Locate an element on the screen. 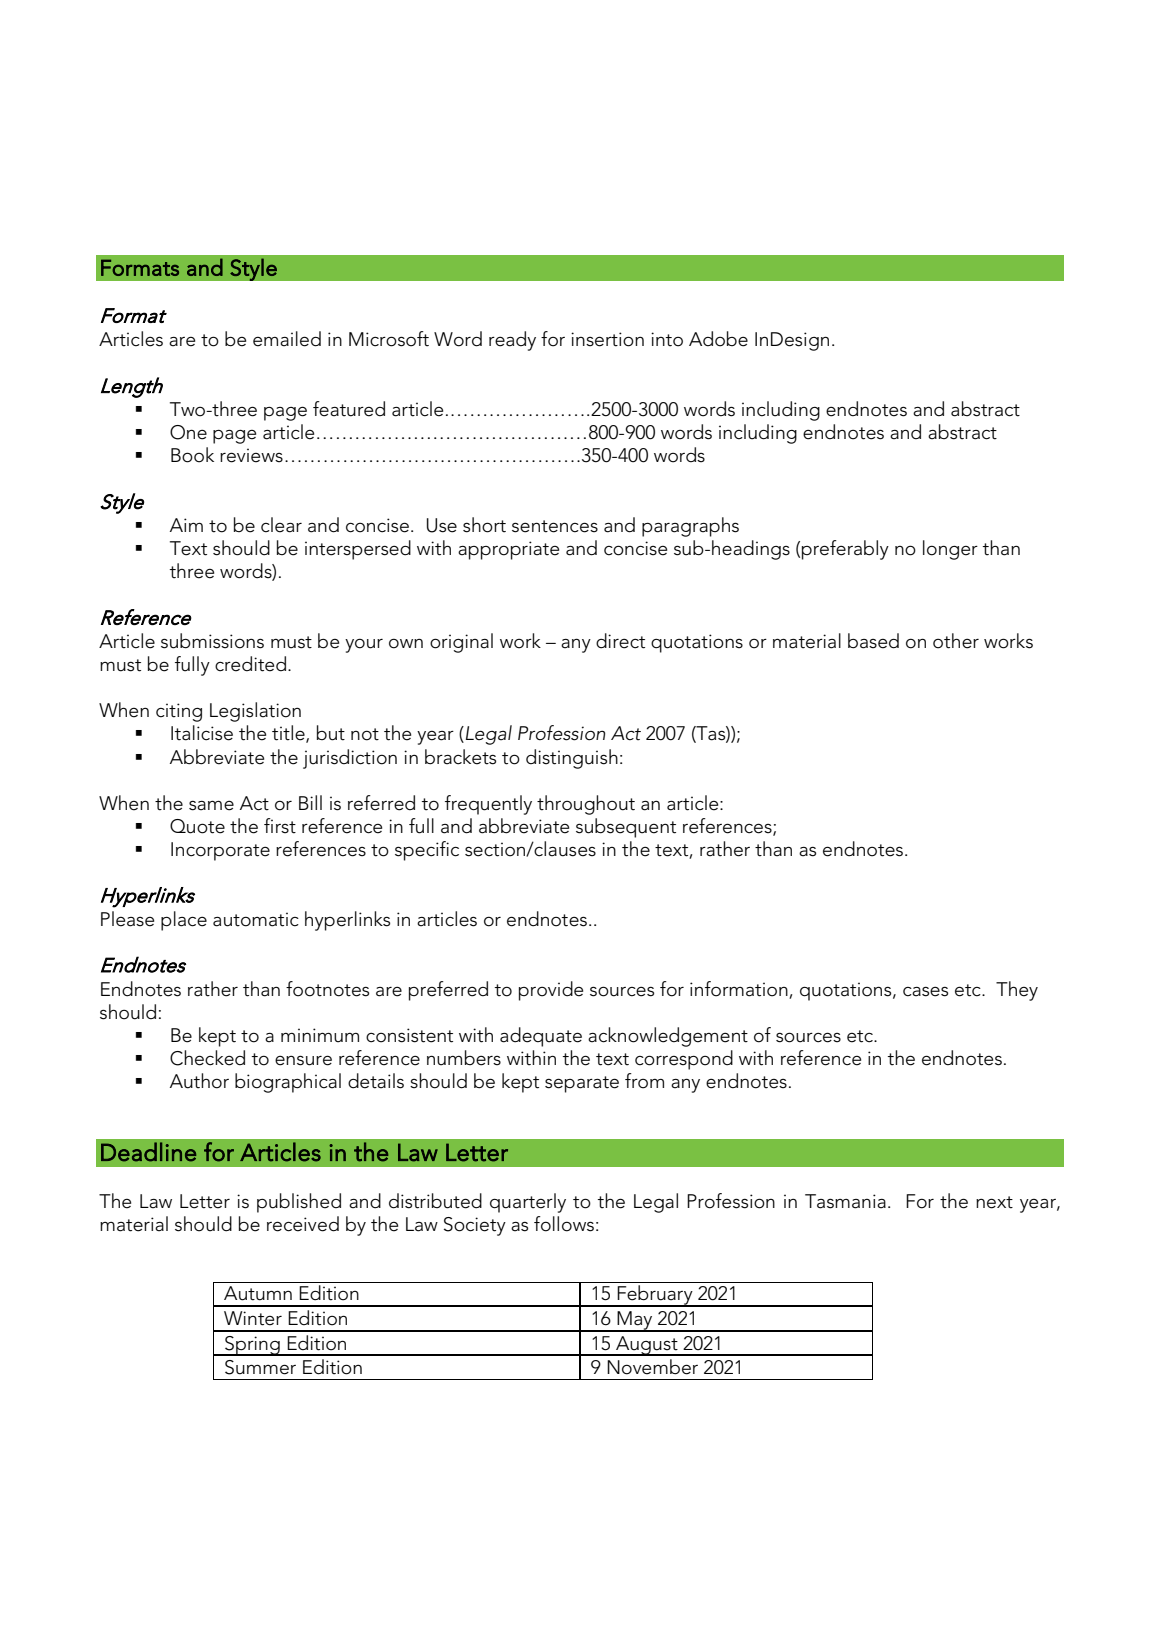 This screenshot has width=1161, height=1643. Incorporate is located at coordinates (220, 851).
